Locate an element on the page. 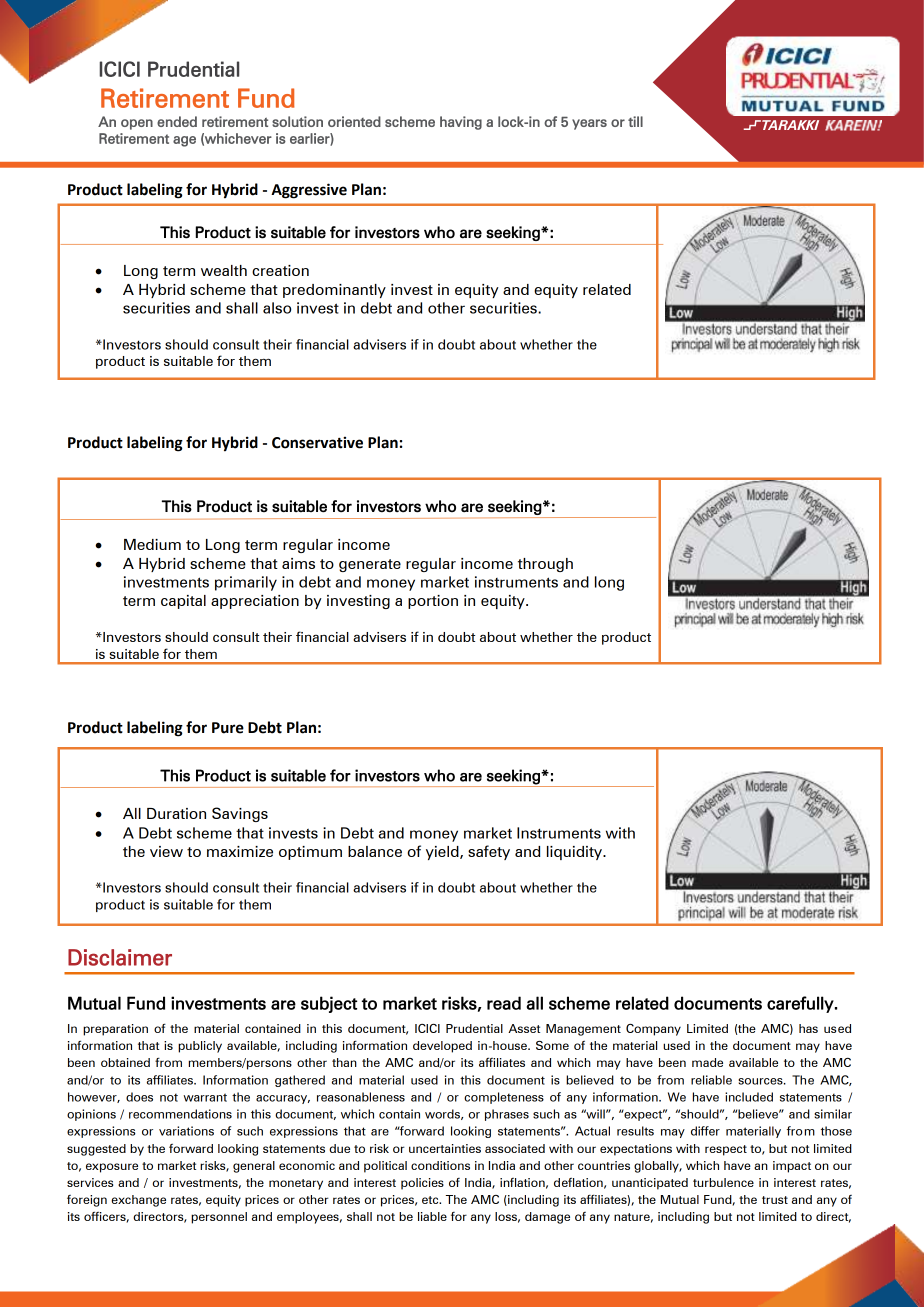  through is located at coordinates (545, 565).
